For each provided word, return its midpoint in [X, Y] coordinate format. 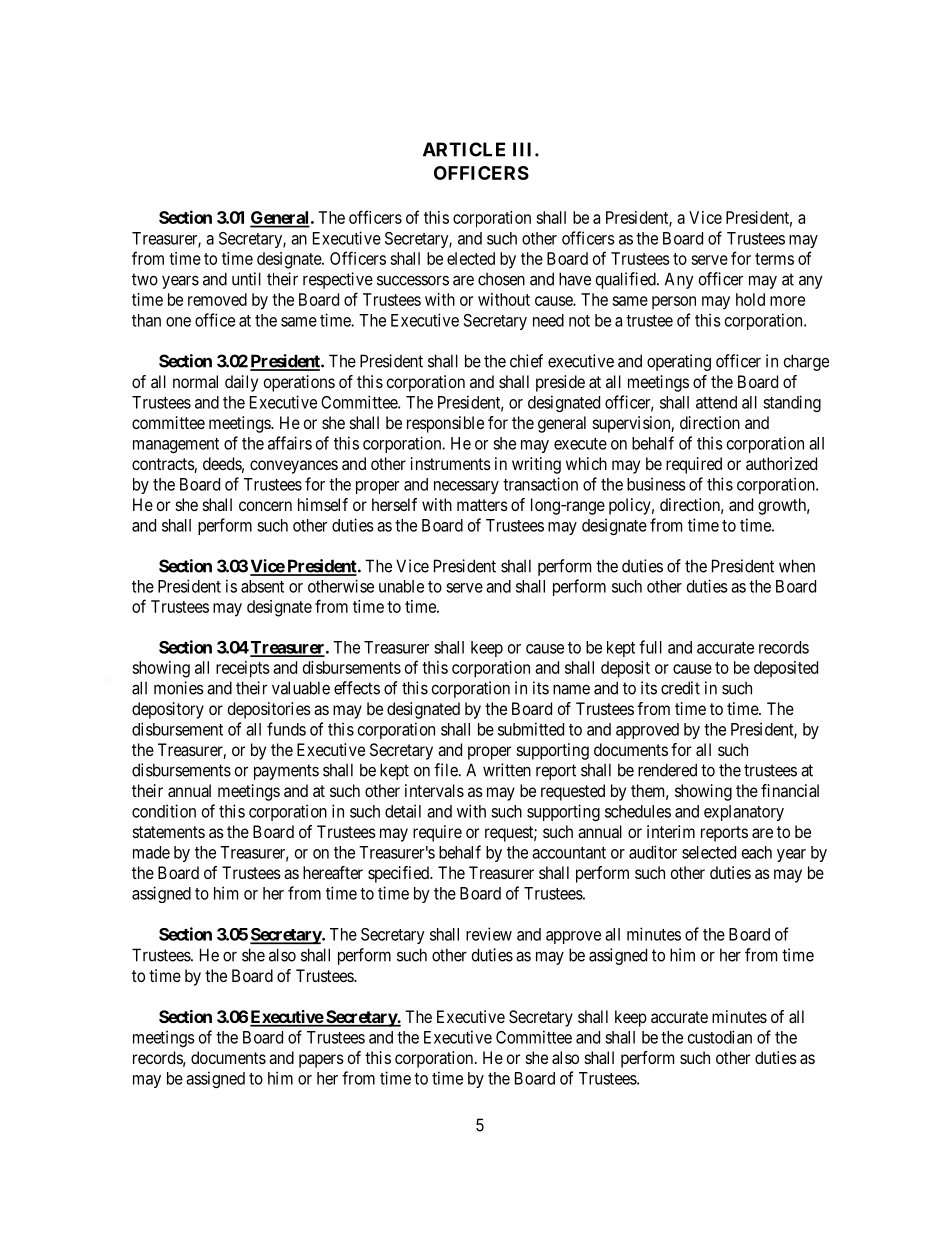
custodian [720, 1037]
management [176, 445]
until [246, 279]
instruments [451, 463]
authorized [781, 463]
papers [321, 1061]
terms [774, 259]
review [489, 934]
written [507, 770]
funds [286, 729]
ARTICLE [464, 149]
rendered [667, 770]
